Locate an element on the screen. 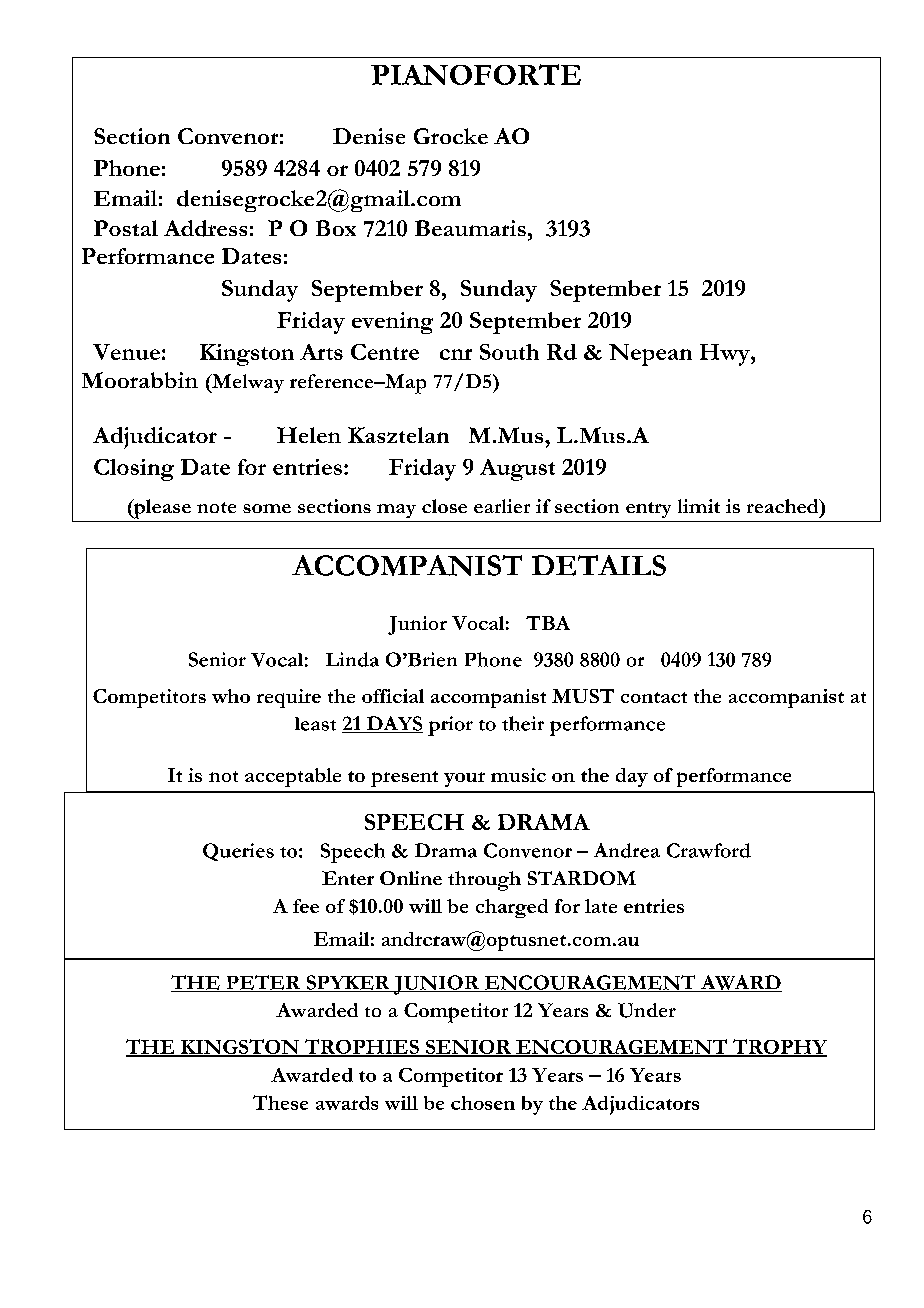 The width and height of the screenshot is (924, 1308). August is located at coordinates (517, 470).
